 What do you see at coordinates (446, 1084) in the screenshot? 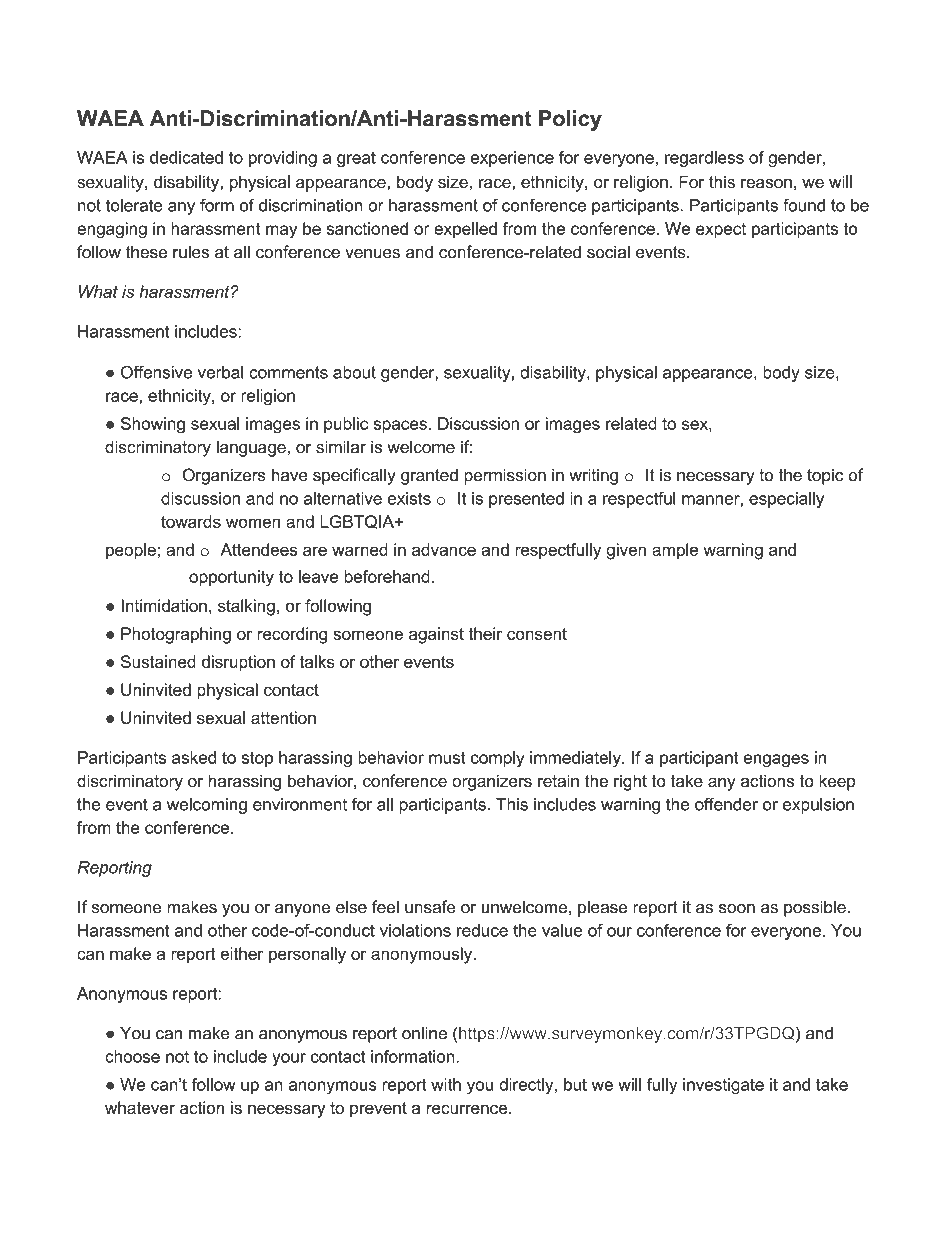
I see `with` at bounding box center [446, 1084].
